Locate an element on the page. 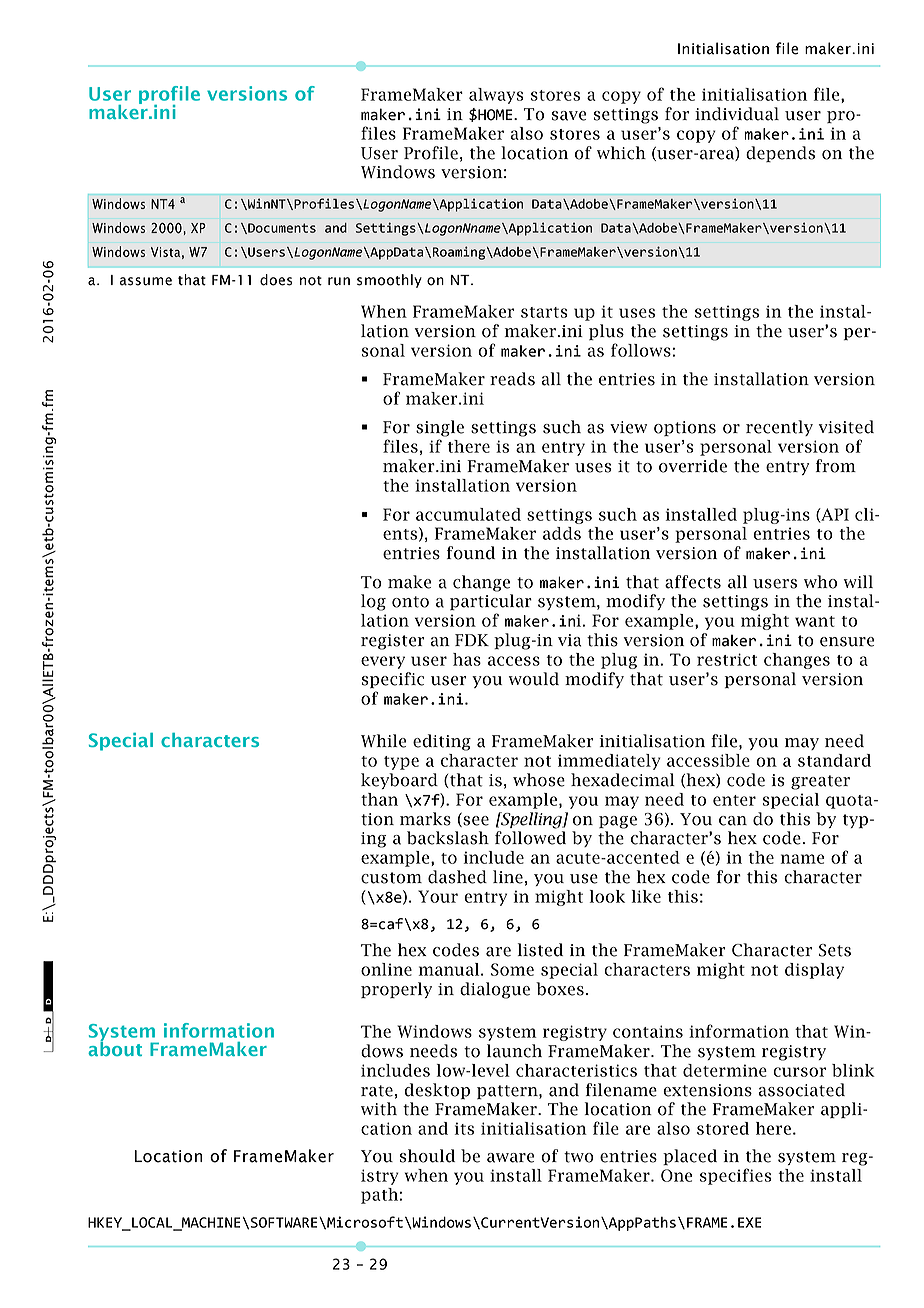  affects is located at coordinates (693, 582).
